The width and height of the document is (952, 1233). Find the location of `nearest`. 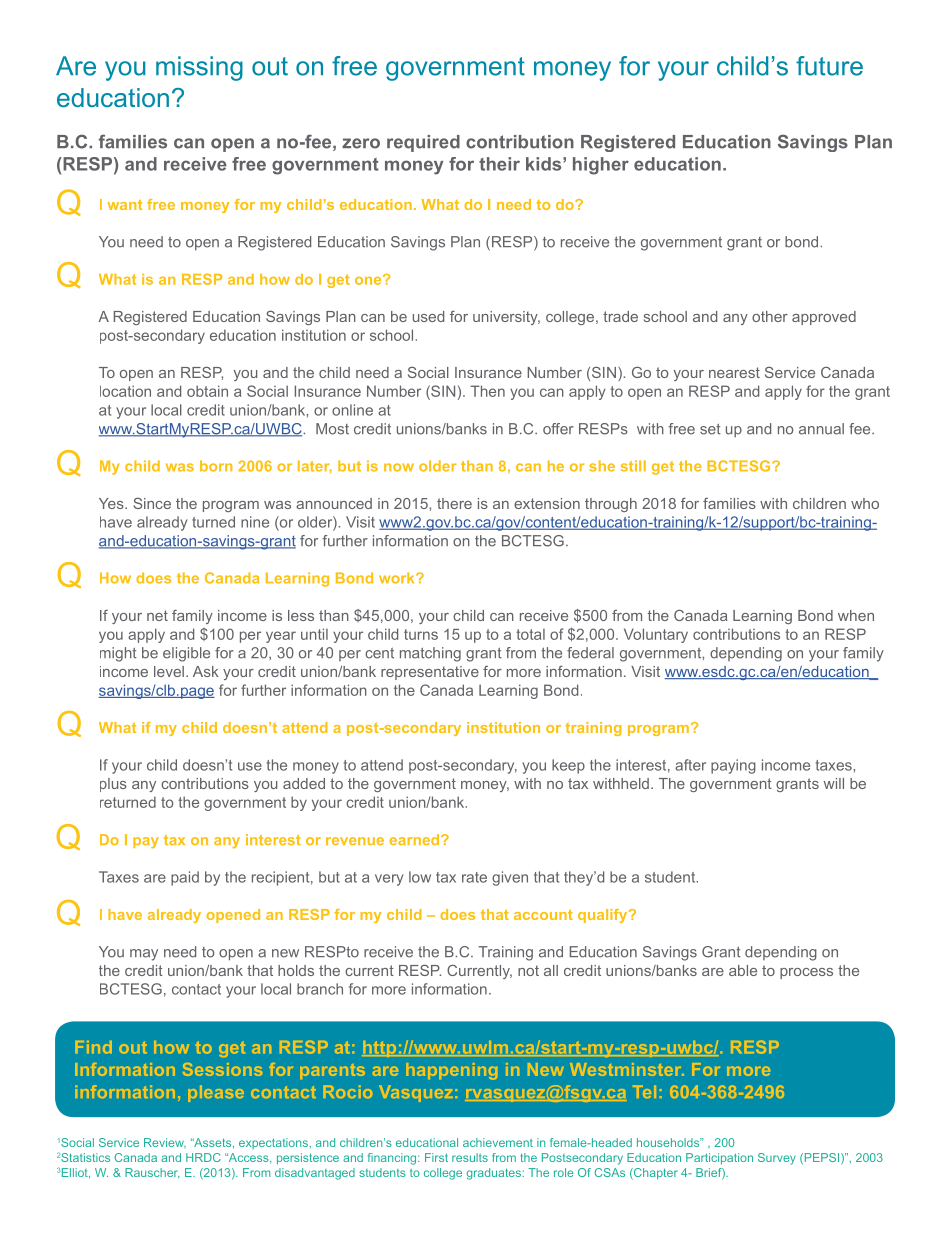

nearest is located at coordinates (734, 372).
